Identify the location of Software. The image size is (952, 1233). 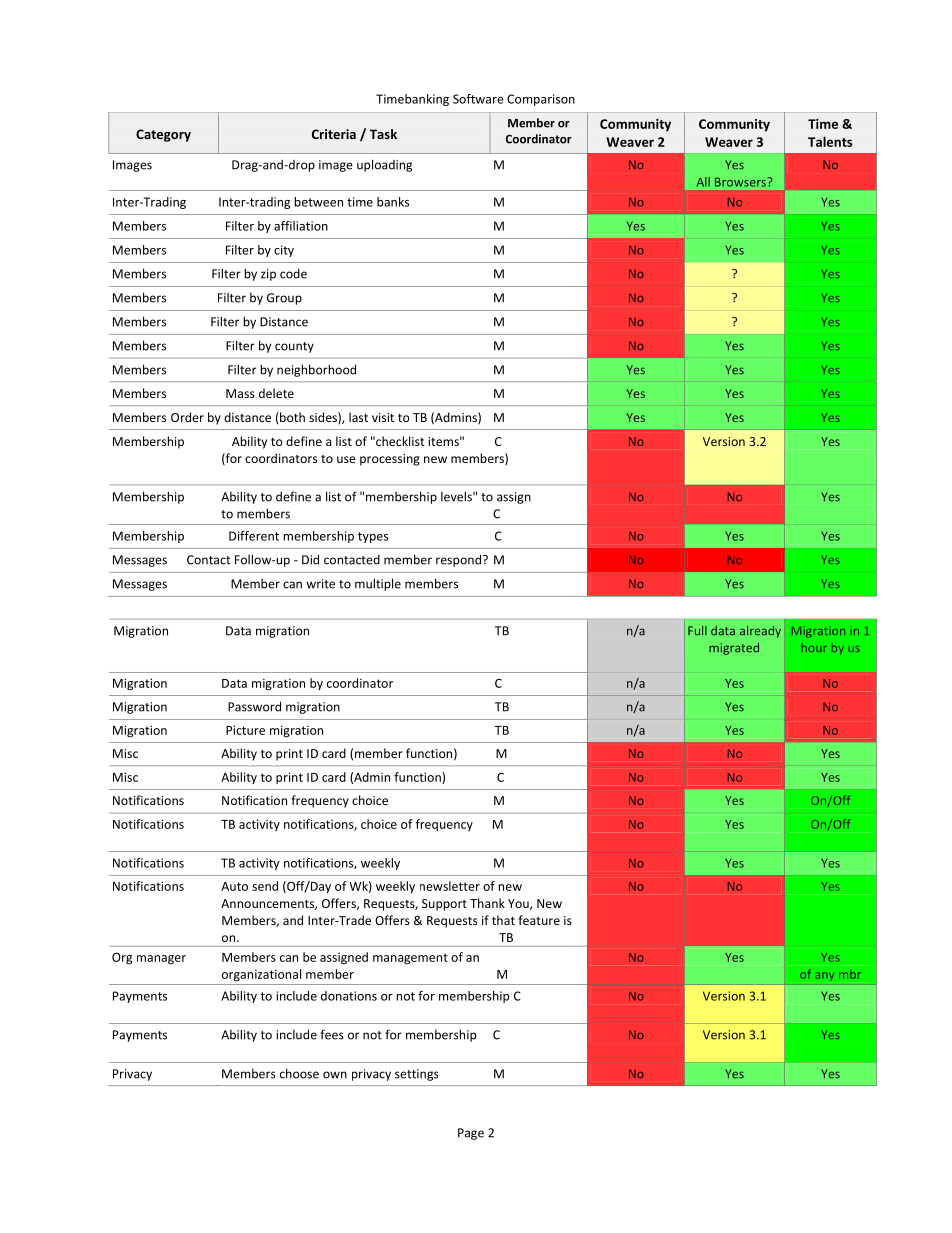
(478, 99).
